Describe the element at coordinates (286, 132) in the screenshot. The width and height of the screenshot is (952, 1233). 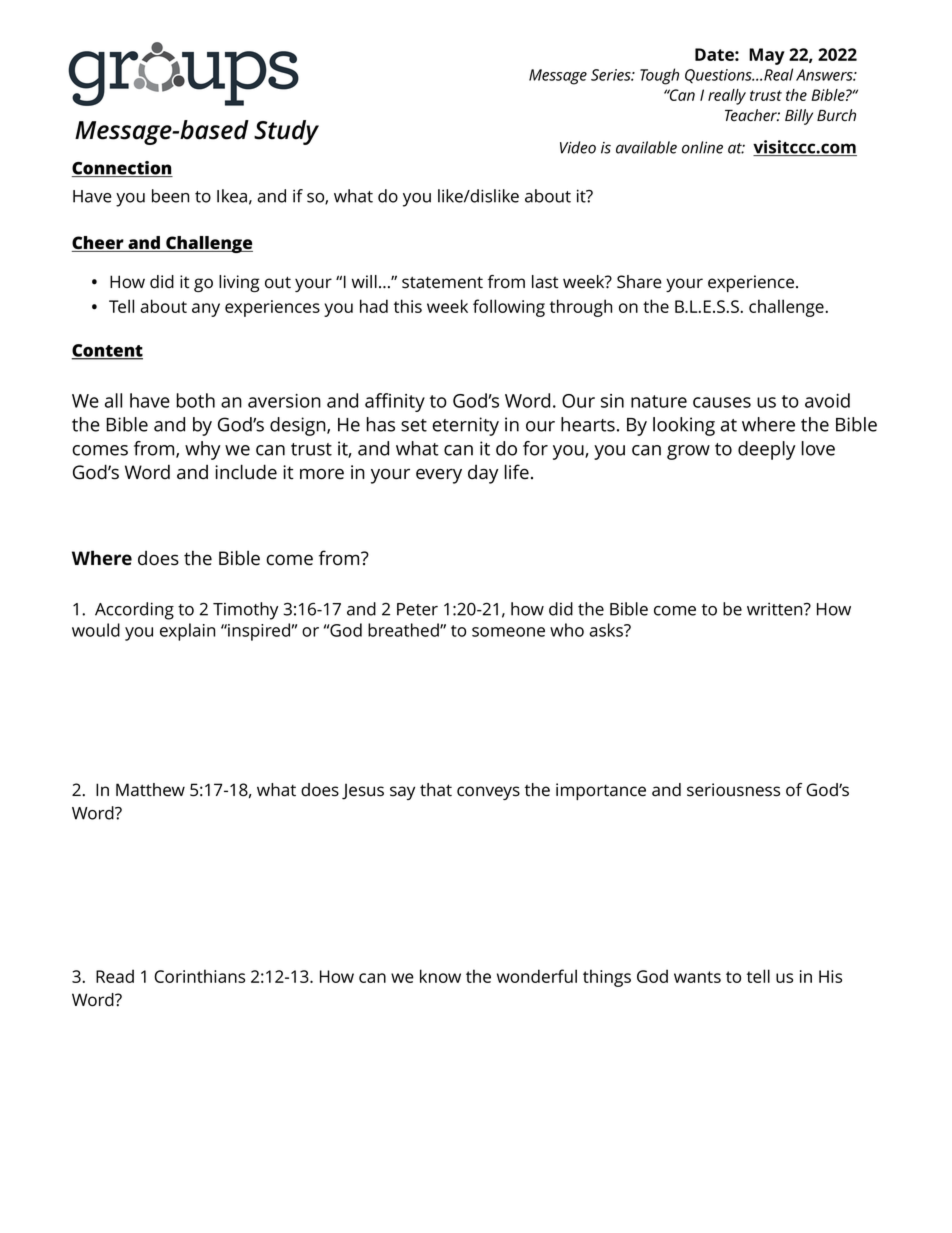
I see `Study` at that location.
